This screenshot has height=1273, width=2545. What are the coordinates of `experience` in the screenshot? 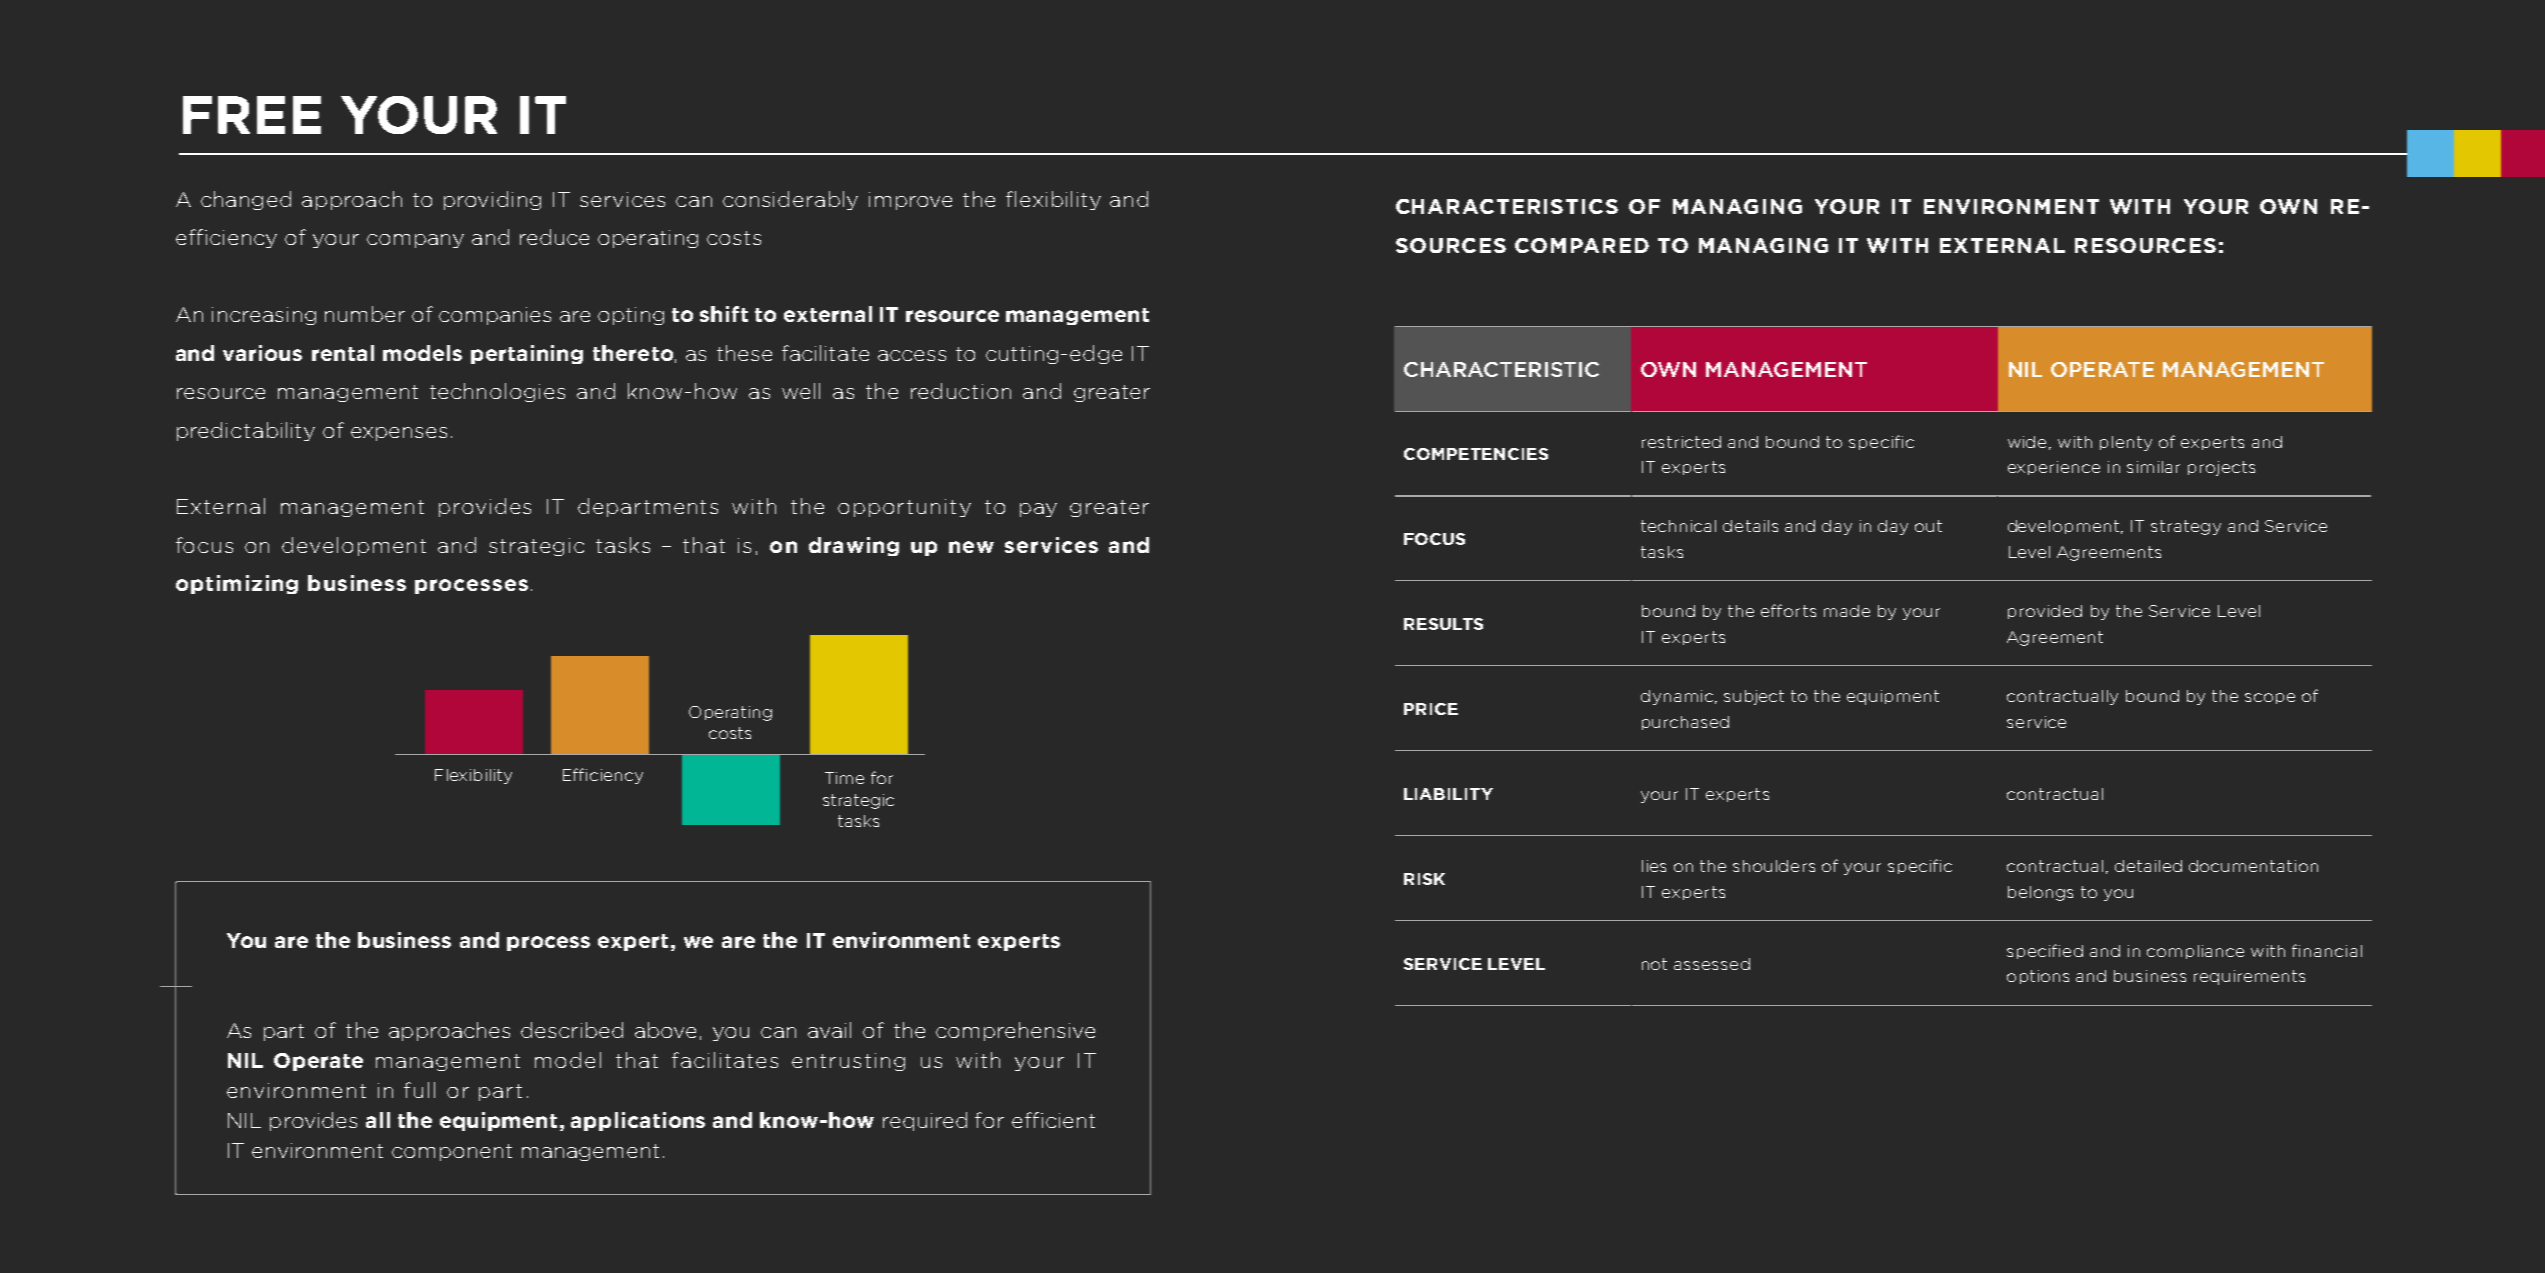 It's located at (2054, 468).
